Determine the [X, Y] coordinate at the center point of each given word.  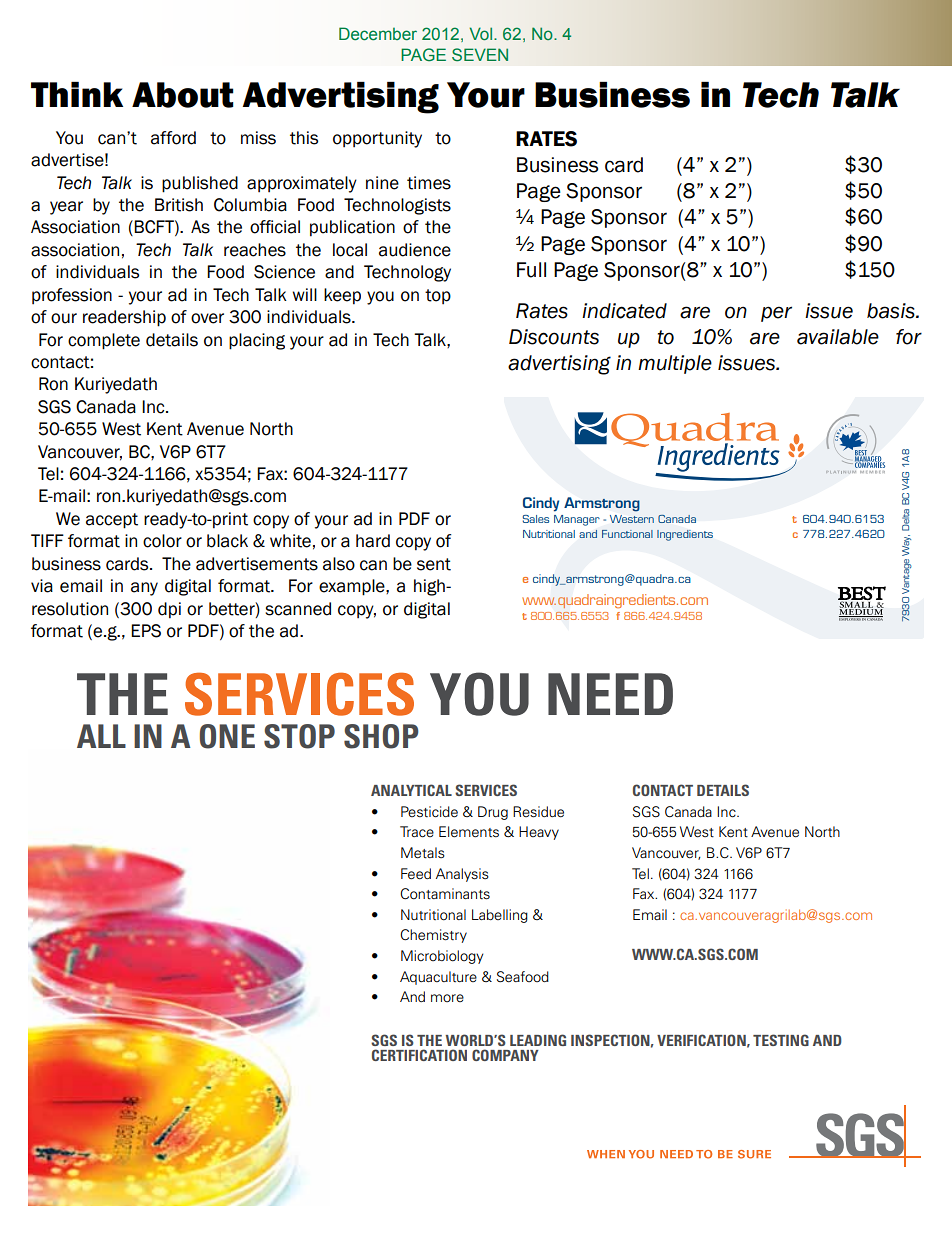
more [447, 998]
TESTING [781, 1040]
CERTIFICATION [419, 1055]
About [183, 95]
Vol [480, 33]
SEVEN [480, 54]
